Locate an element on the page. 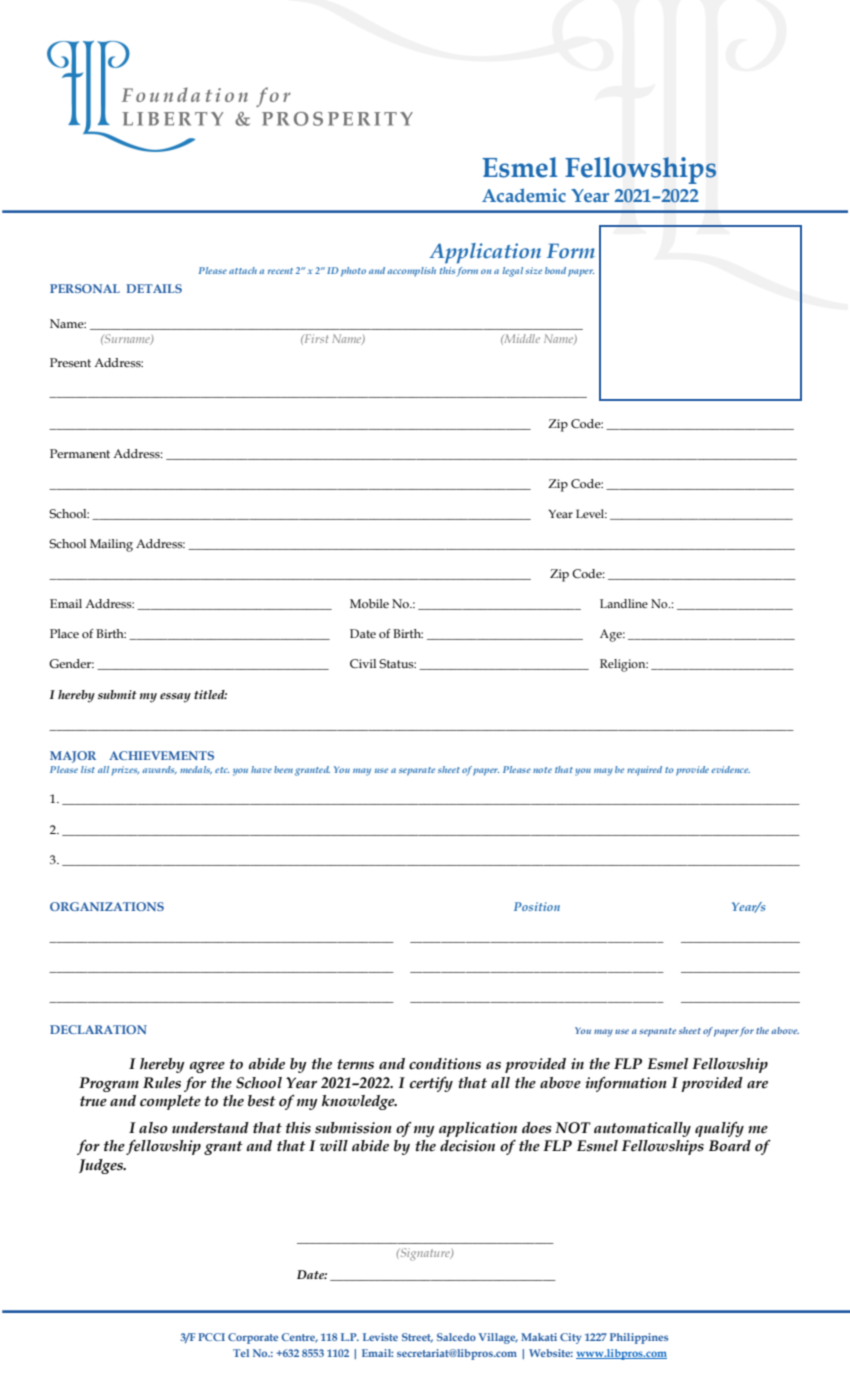  bond is located at coordinates (555, 270).
